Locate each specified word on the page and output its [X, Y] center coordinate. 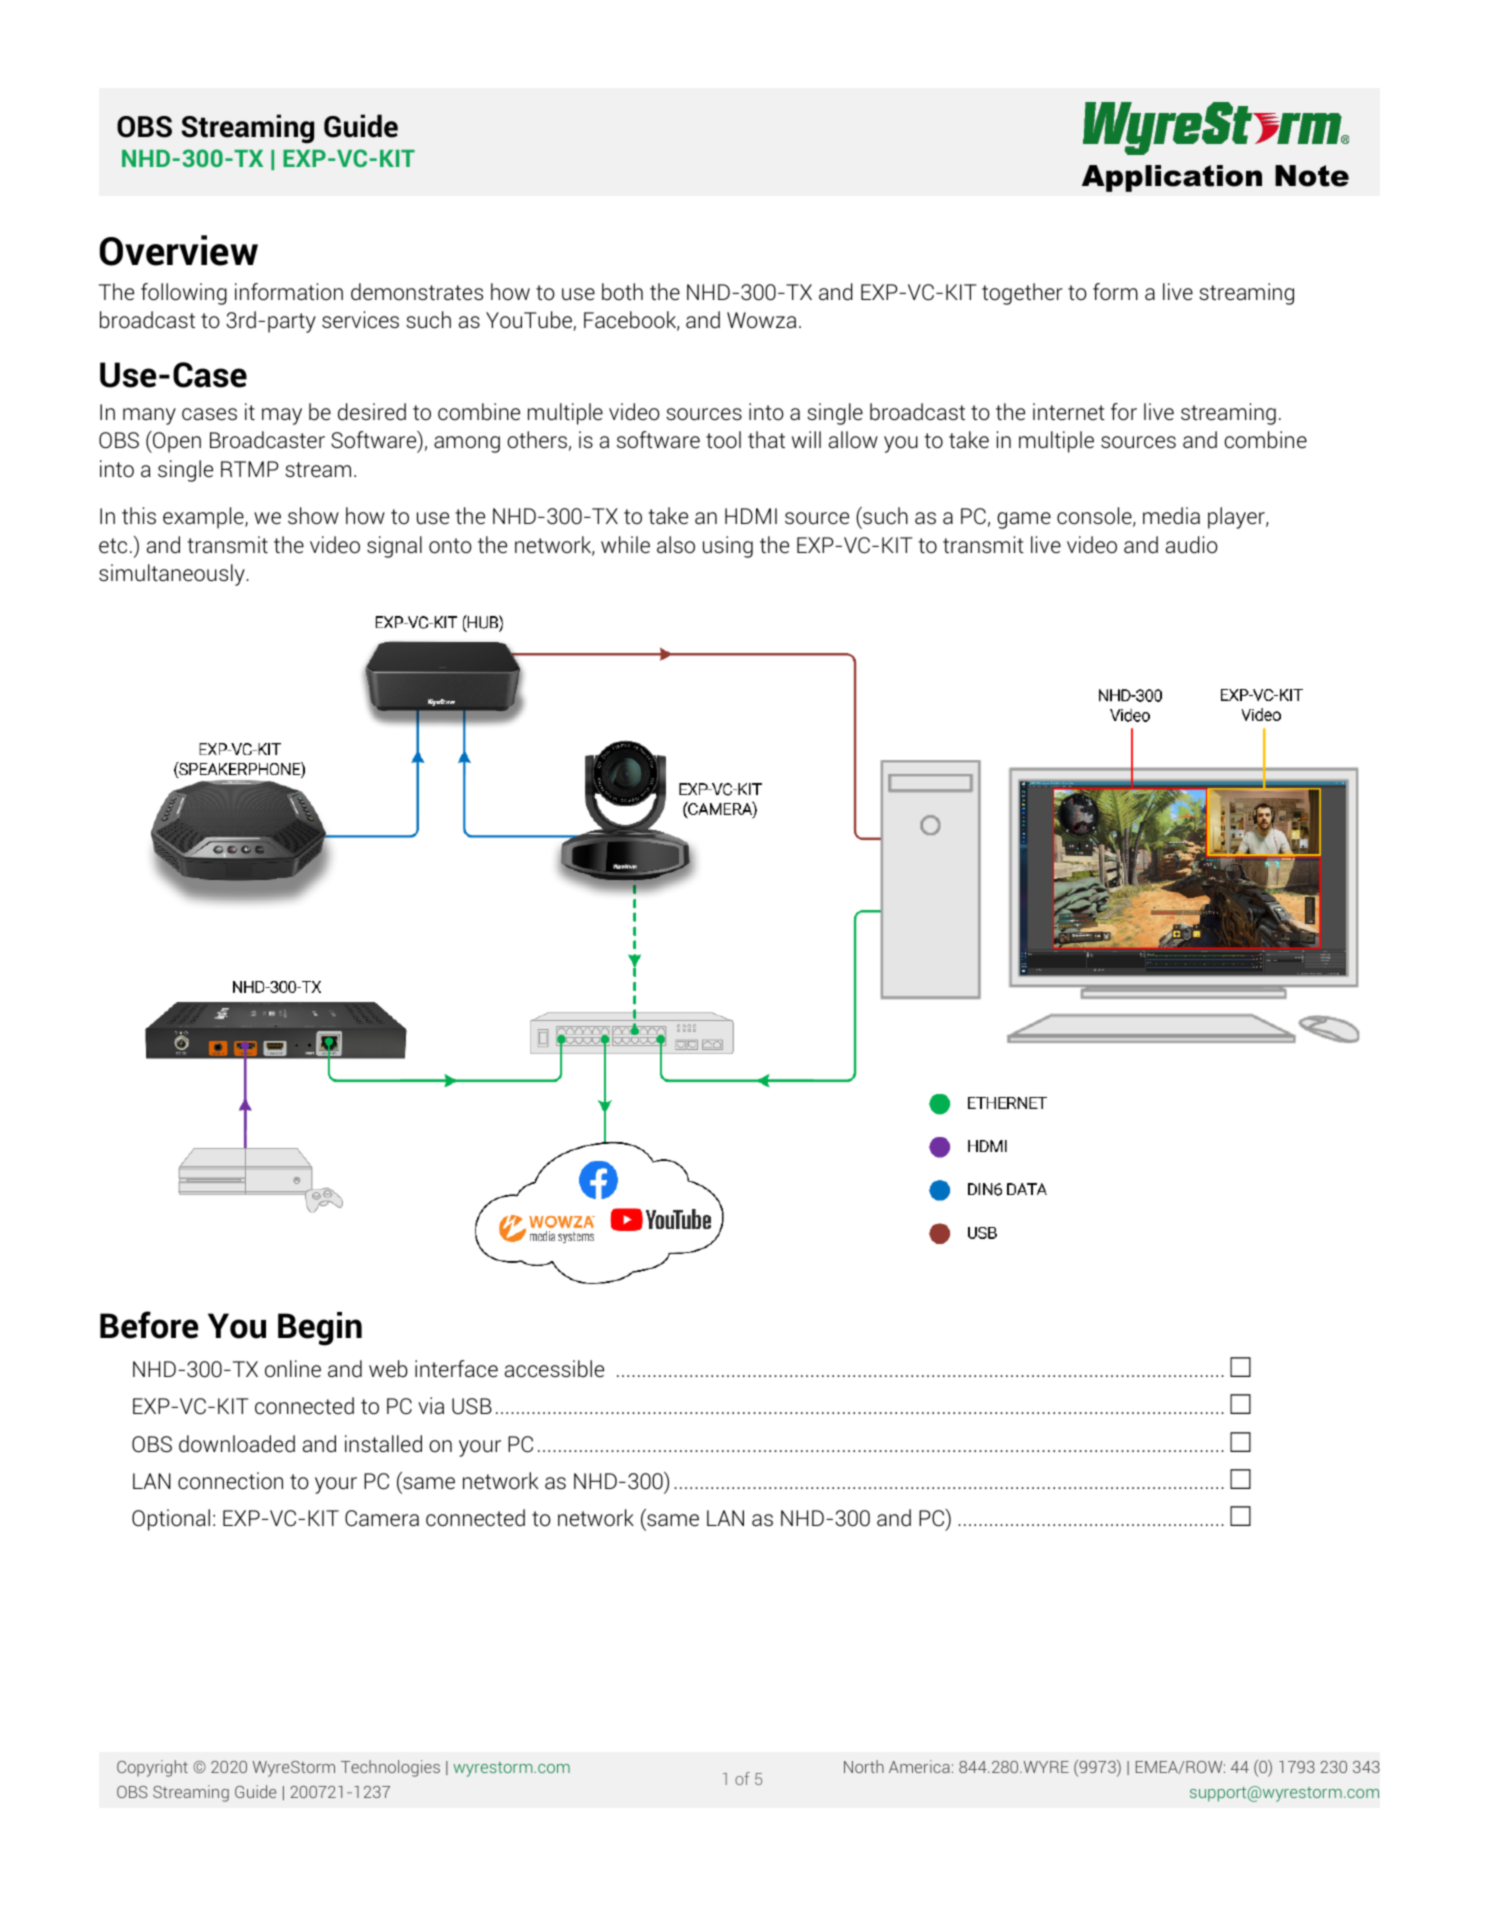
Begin [320, 1329]
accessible [554, 1369]
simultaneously [173, 575]
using [728, 547]
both [622, 291]
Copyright [152, 1768]
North [864, 1766]
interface [456, 1369]
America [919, 1766]
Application [1172, 178]
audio [1192, 545]
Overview [179, 250]
